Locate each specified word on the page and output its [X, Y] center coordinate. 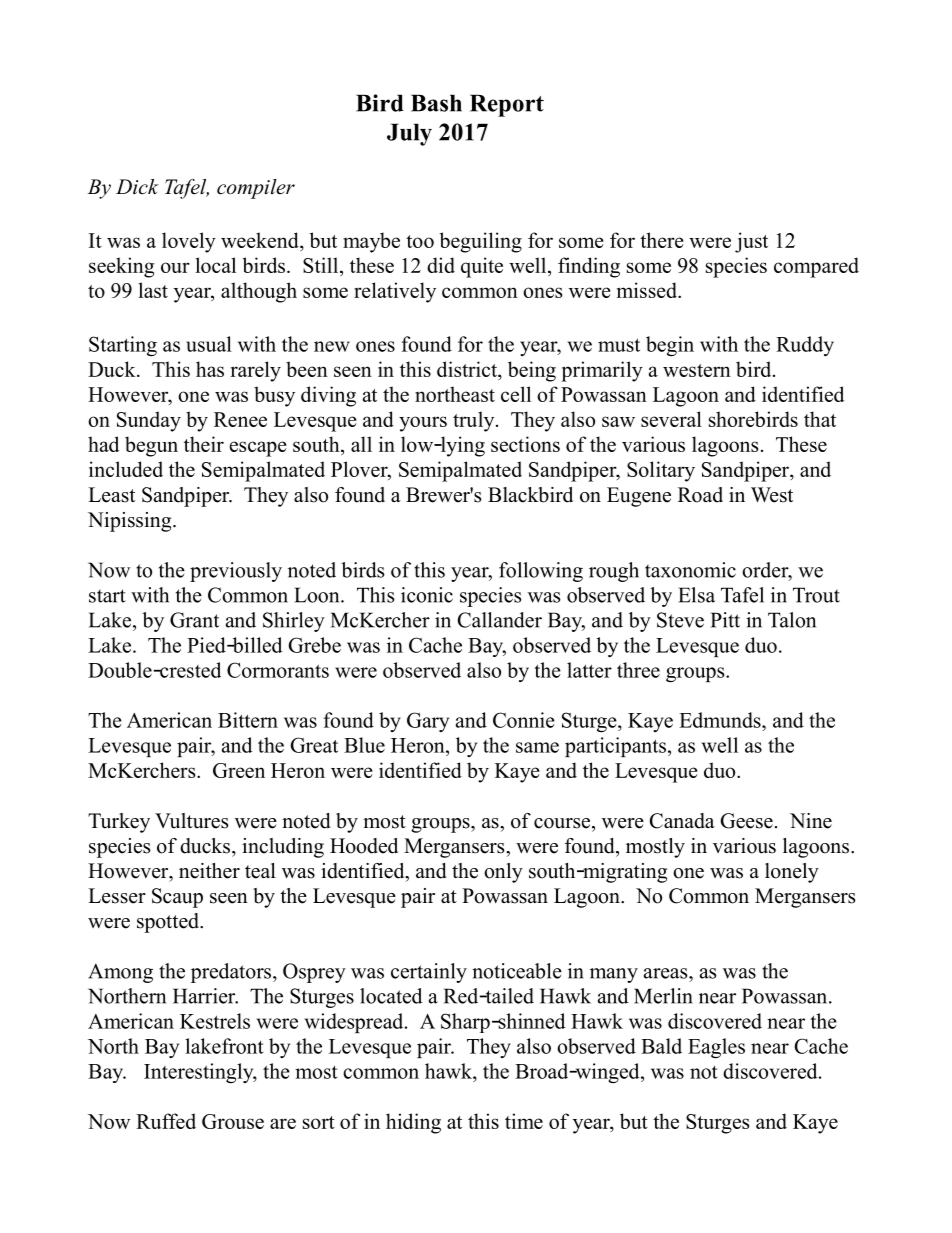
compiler [256, 189]
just [751, 242]
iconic [427, 595]
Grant [194, 620]
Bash [436, 103]
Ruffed [166, 1121]
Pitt [725, 620]
